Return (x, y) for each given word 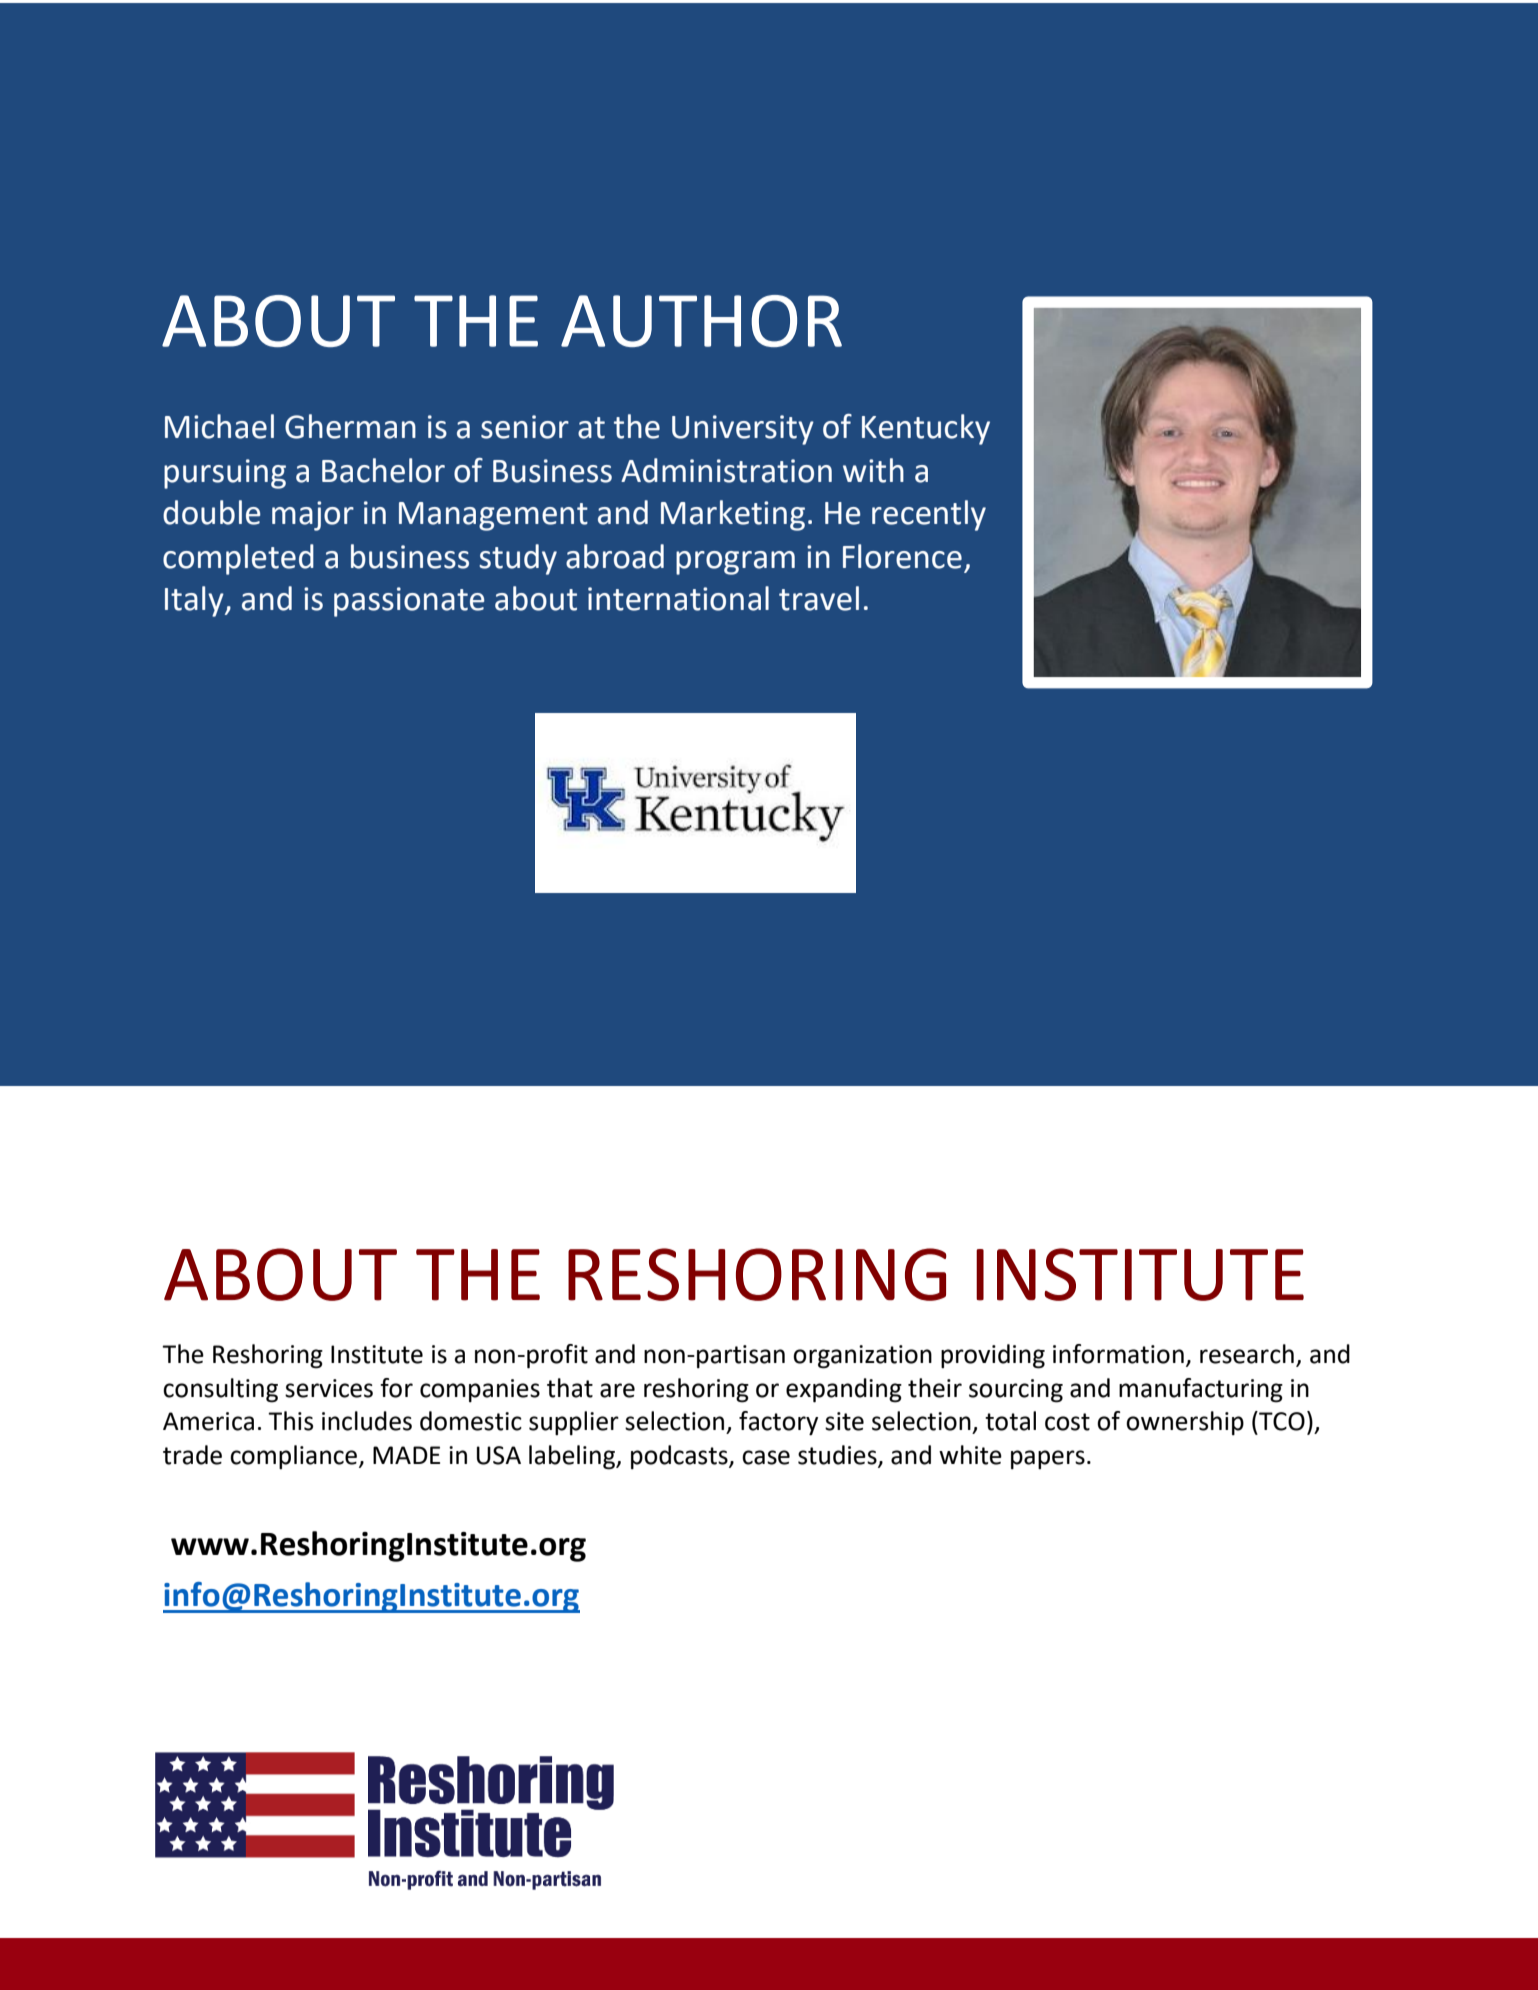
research (1247, 1354)
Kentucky (926, 429)
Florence (902, 556)
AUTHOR (701, 321)
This (290, 1421)
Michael (219, 426)
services (329, 1388)
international (678, 598)
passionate (409, 602)
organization (862, 1357)
